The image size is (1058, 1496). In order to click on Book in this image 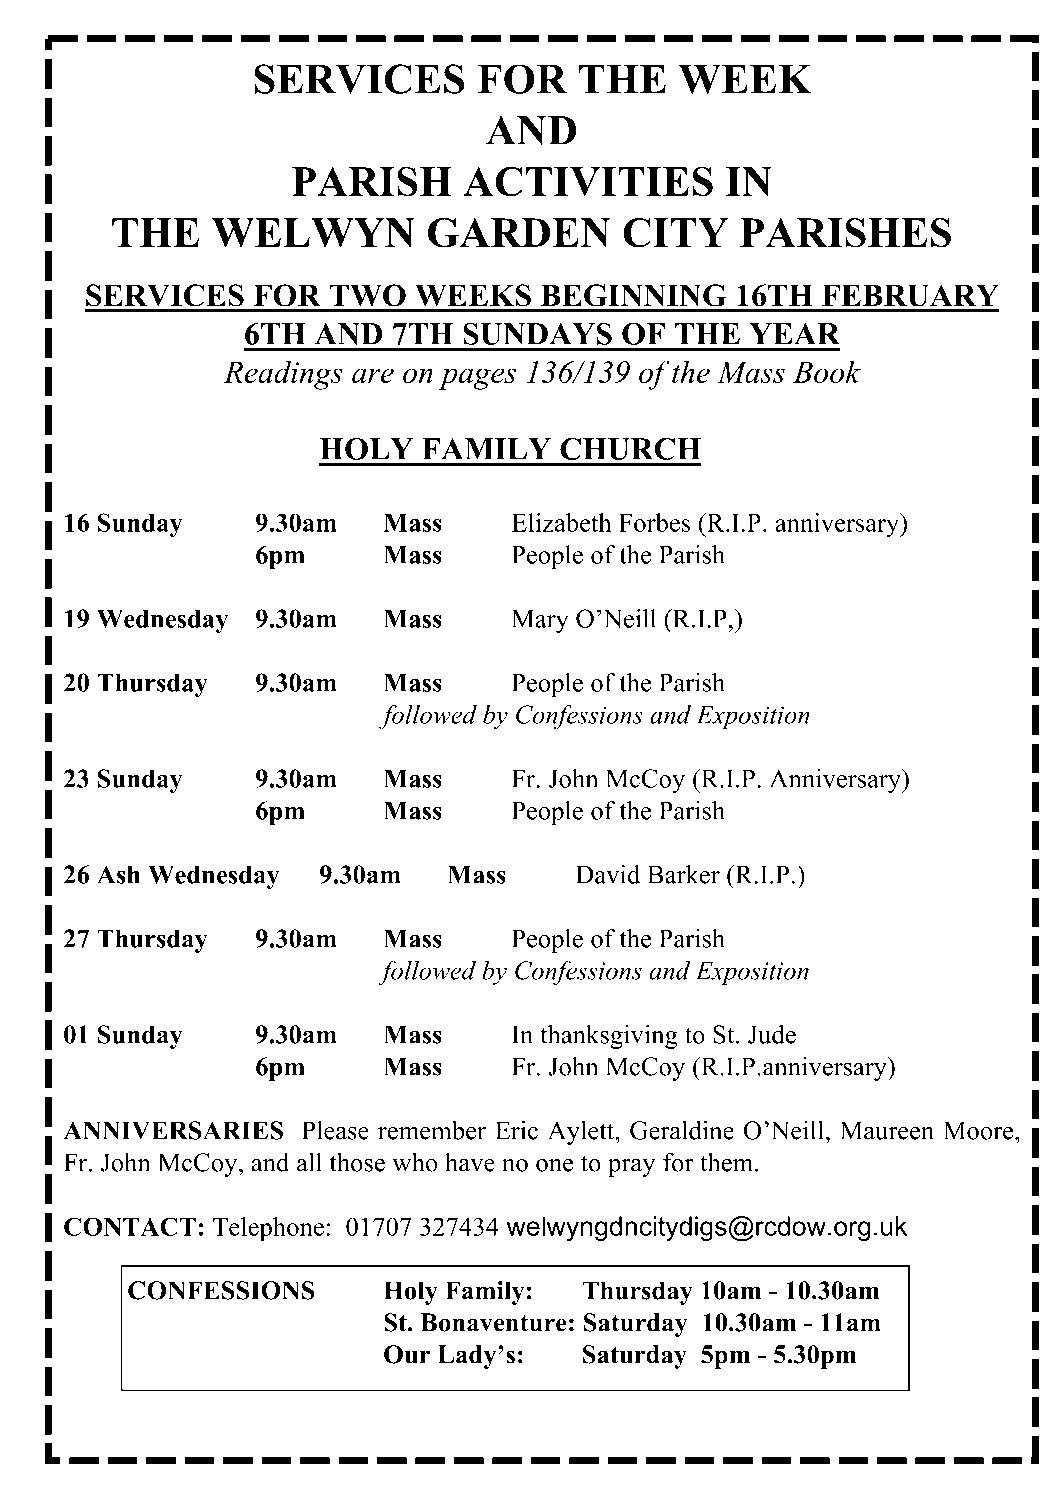, I will do `click(827, 371)`.
